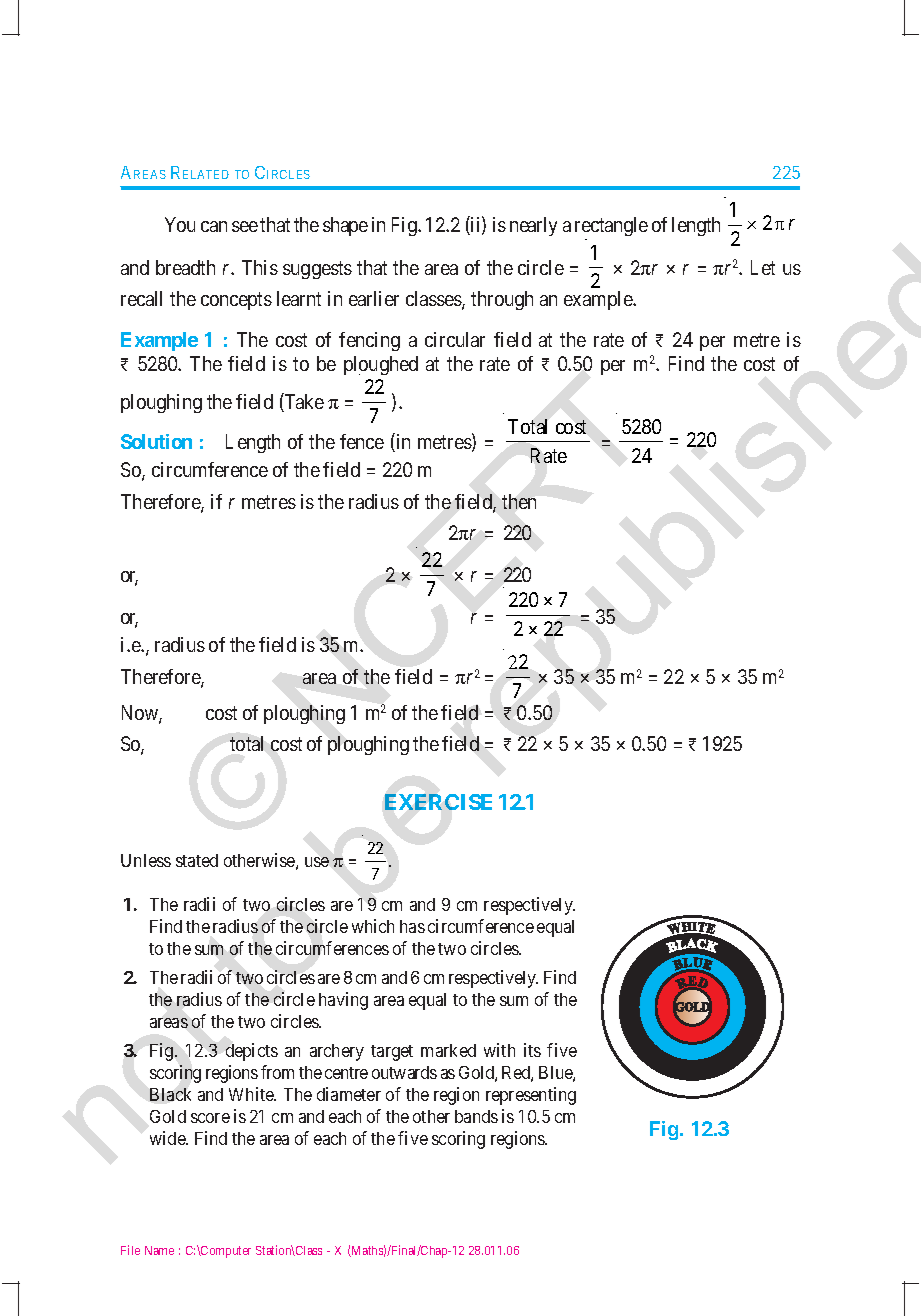 Image resolution: width=921 pixels, height=1316 pixels. I want to click on Let, so click(763, 267).
